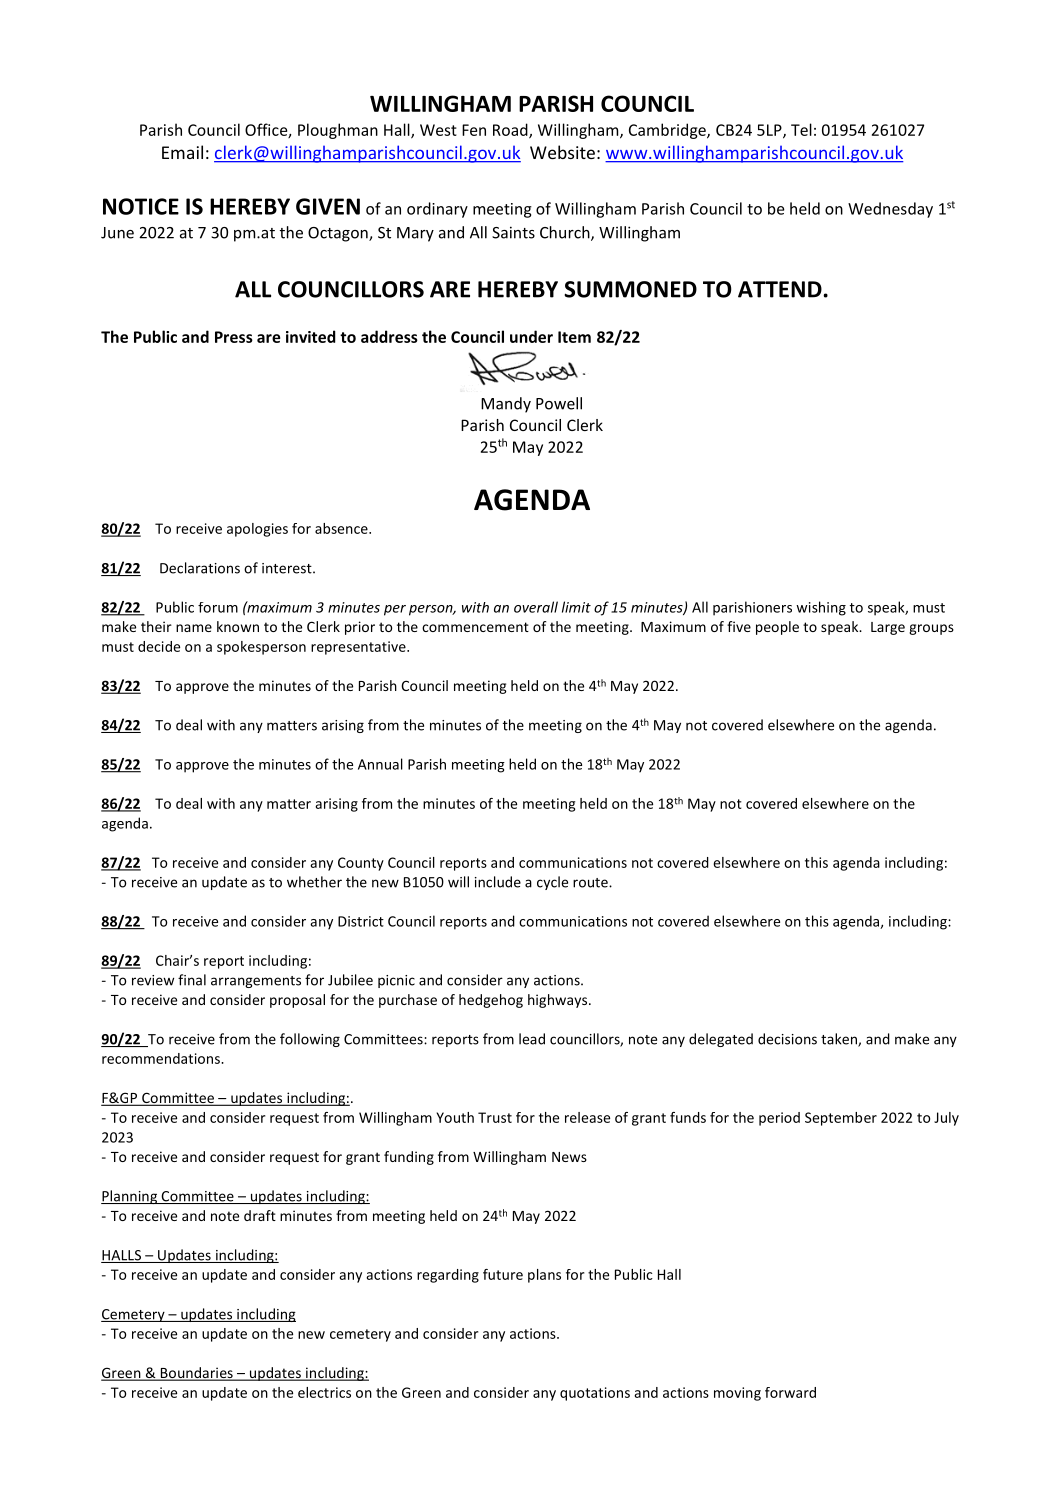 The height and width of the screenshot is (1504, 1064). Describe the element at coordinates (196, 1374) in the screenshot. I see `Boundaries` at that location.
